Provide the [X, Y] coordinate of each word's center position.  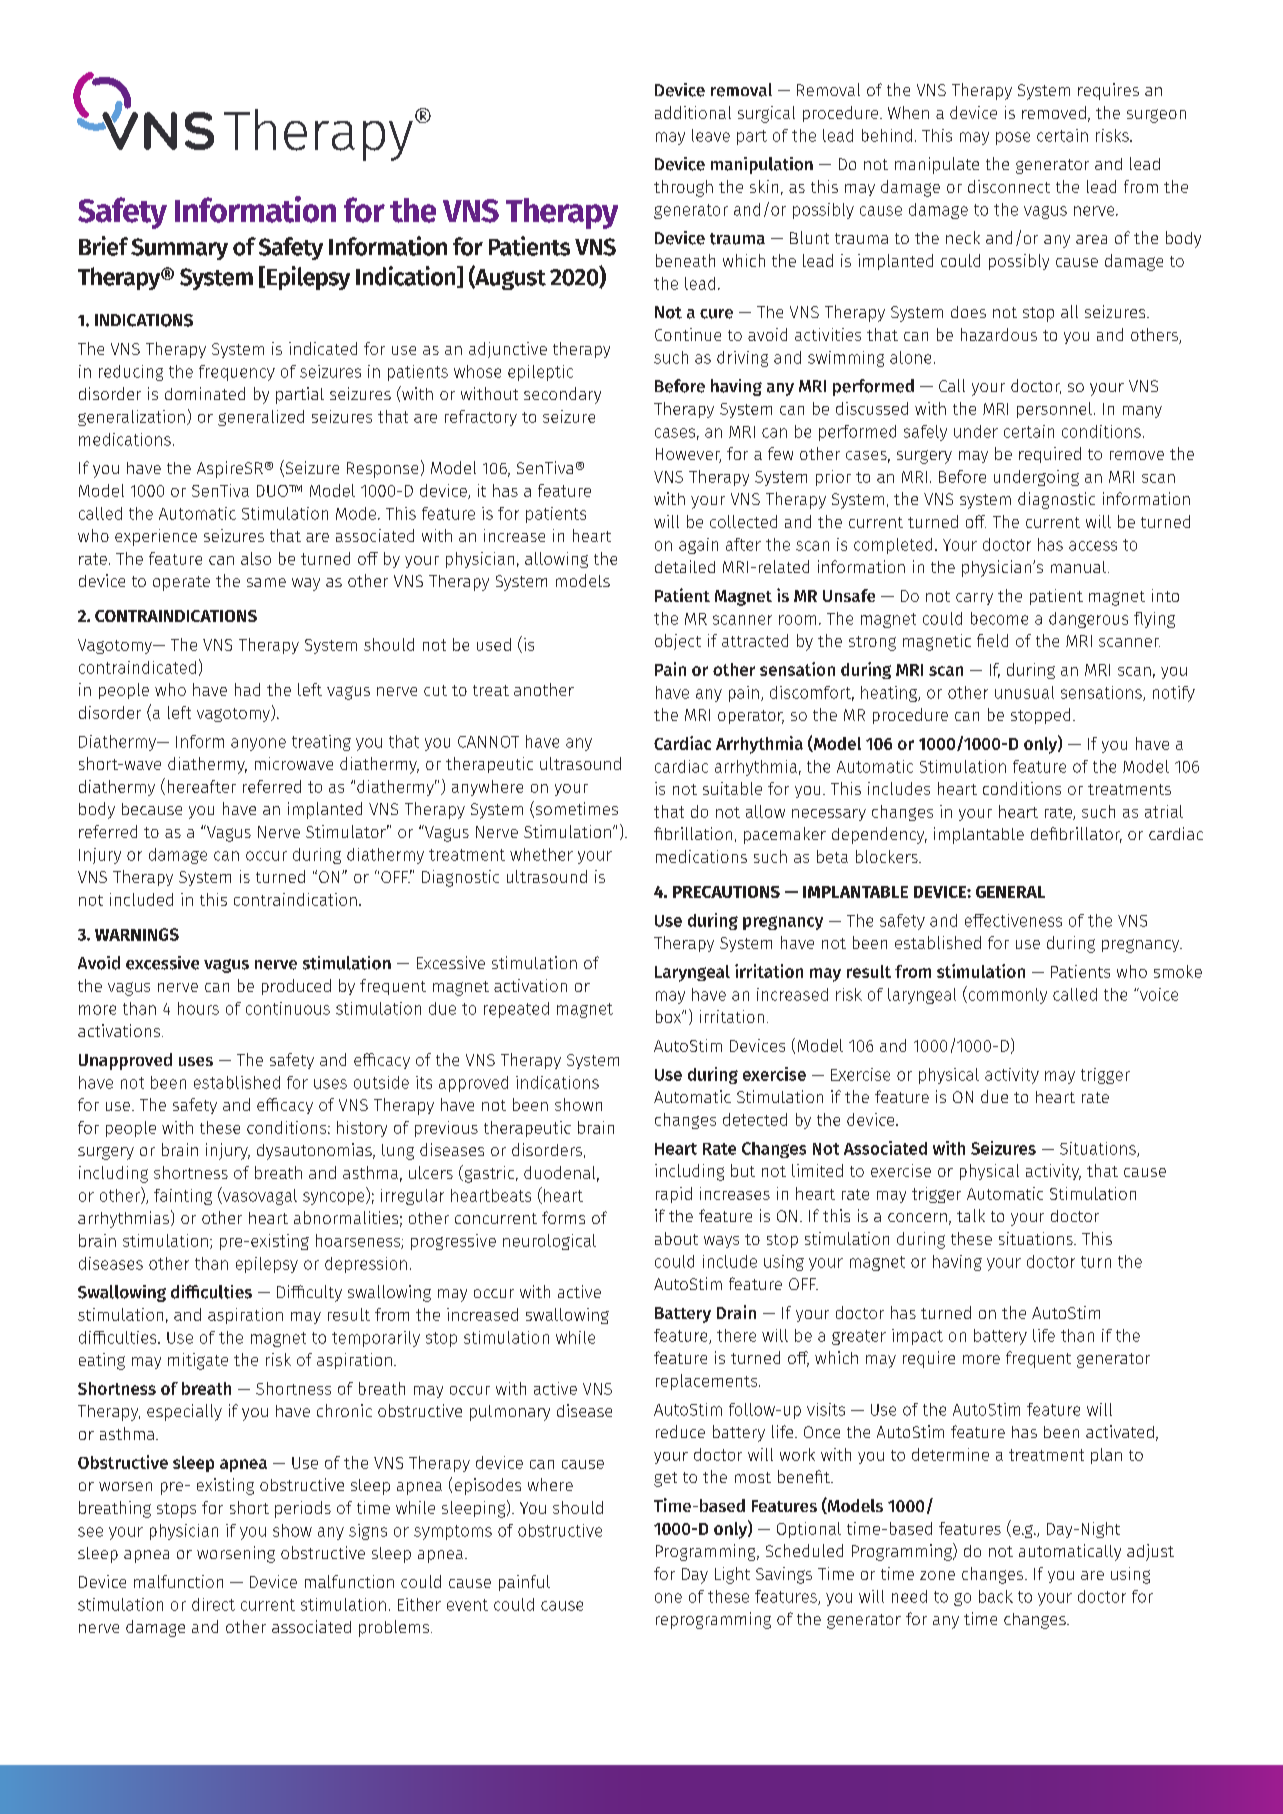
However [688, 455]
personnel [1054, 410]
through [683, 188]
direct [213, 1604]
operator [751, 717]
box [670, 1016]
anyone [258, 744]
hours [198, 1008]
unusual [1024, 692]
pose [1013, 138]
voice [1157, 994]
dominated [205, 393]
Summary [179, 249]
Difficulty [309, 1293]
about [676, 1238]
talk [971, 1215]
